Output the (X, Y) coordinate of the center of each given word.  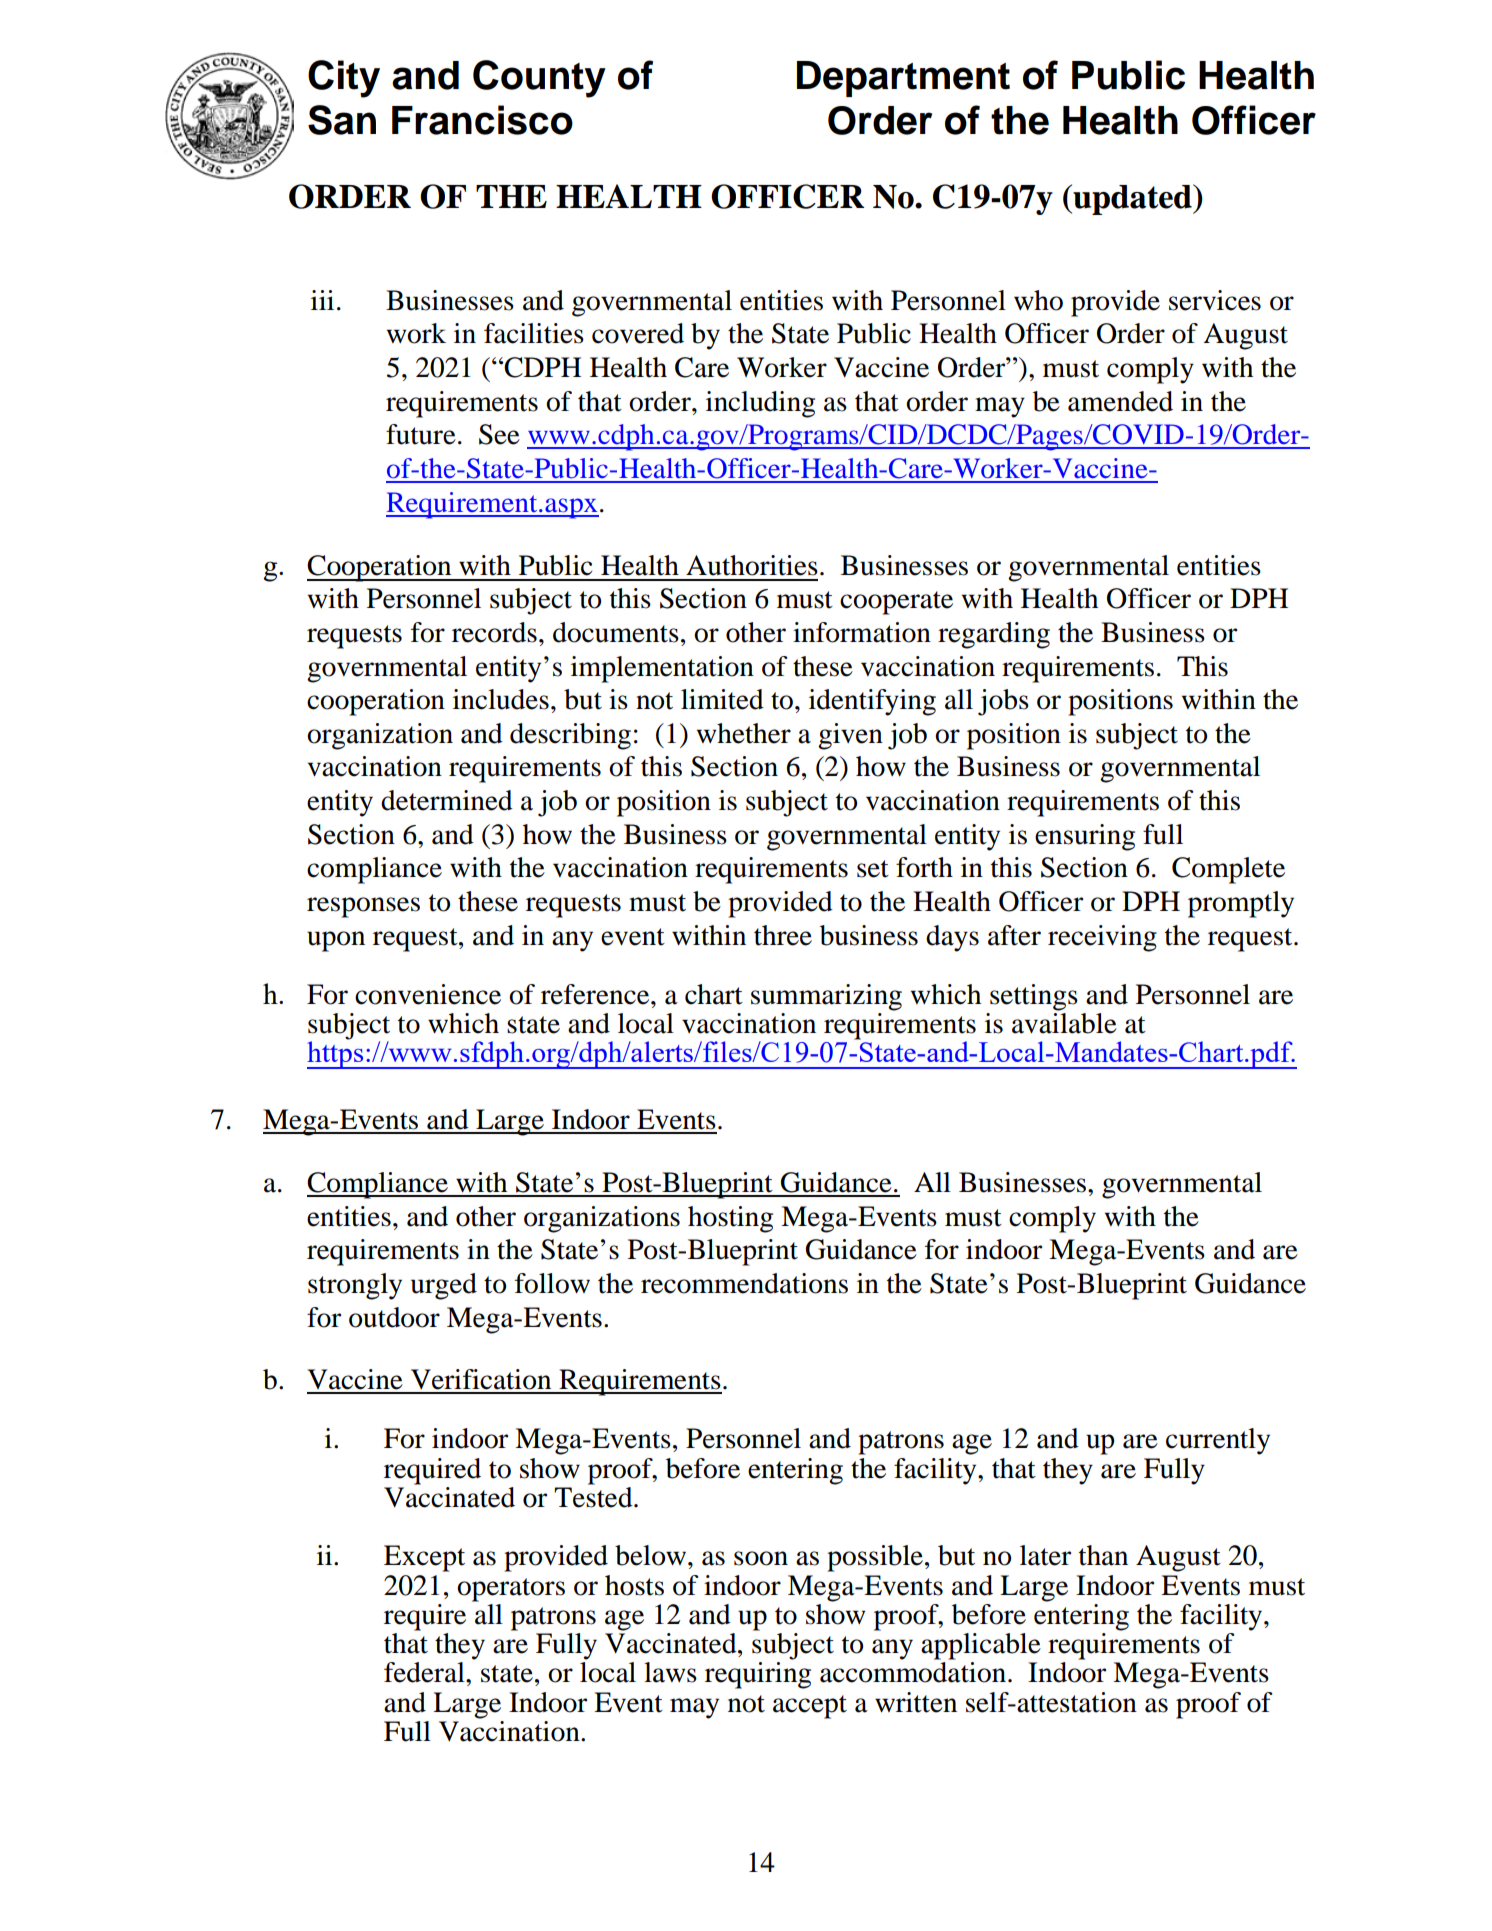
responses (363, 907)
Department (903, 79)
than (1103, 1555)
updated (1132, 199)
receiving (1102, 938)
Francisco (482, 120)
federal (425, 1672)
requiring (758, 1675)
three (783, 935)
